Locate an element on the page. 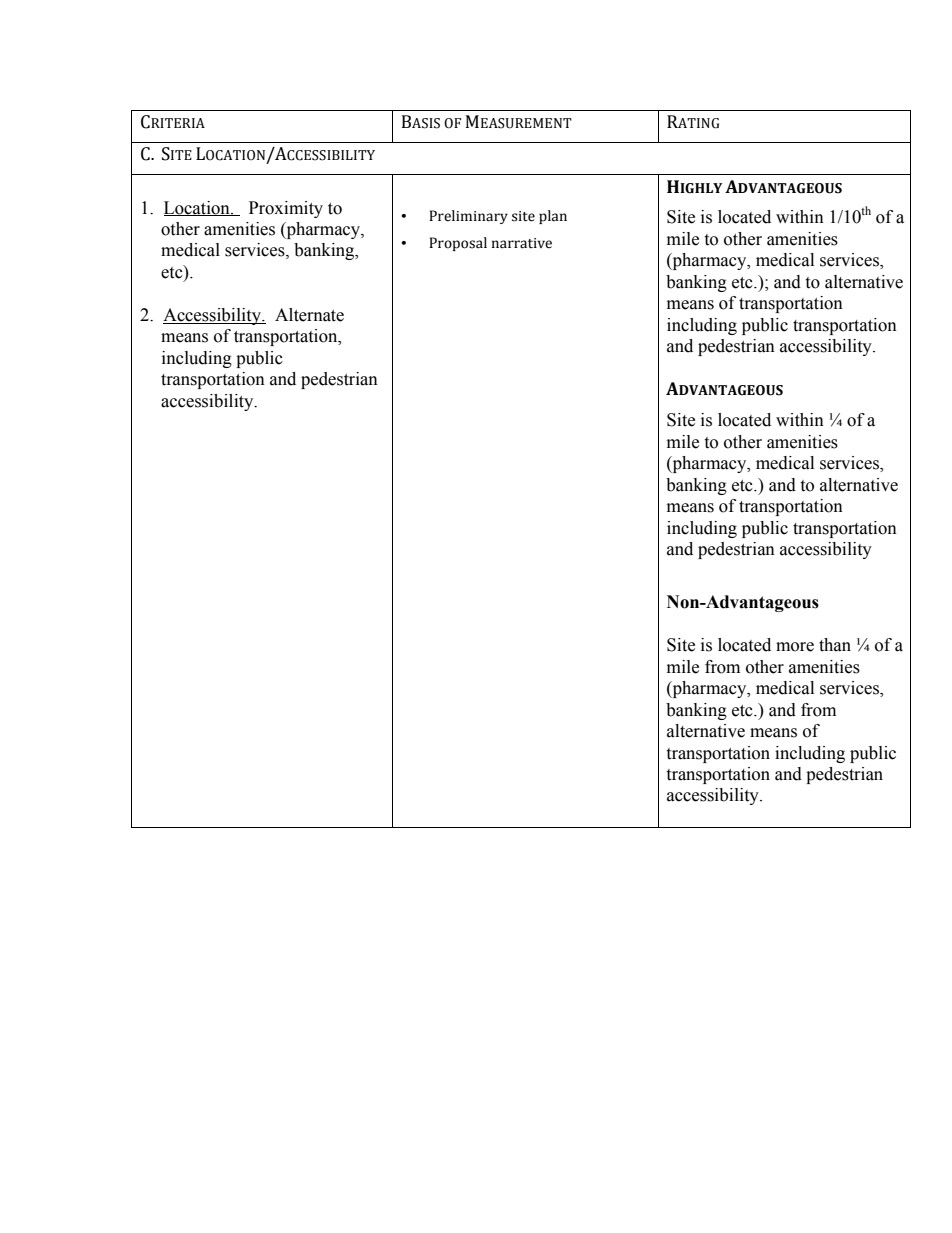  plan is located at coordinates (553, 217).
